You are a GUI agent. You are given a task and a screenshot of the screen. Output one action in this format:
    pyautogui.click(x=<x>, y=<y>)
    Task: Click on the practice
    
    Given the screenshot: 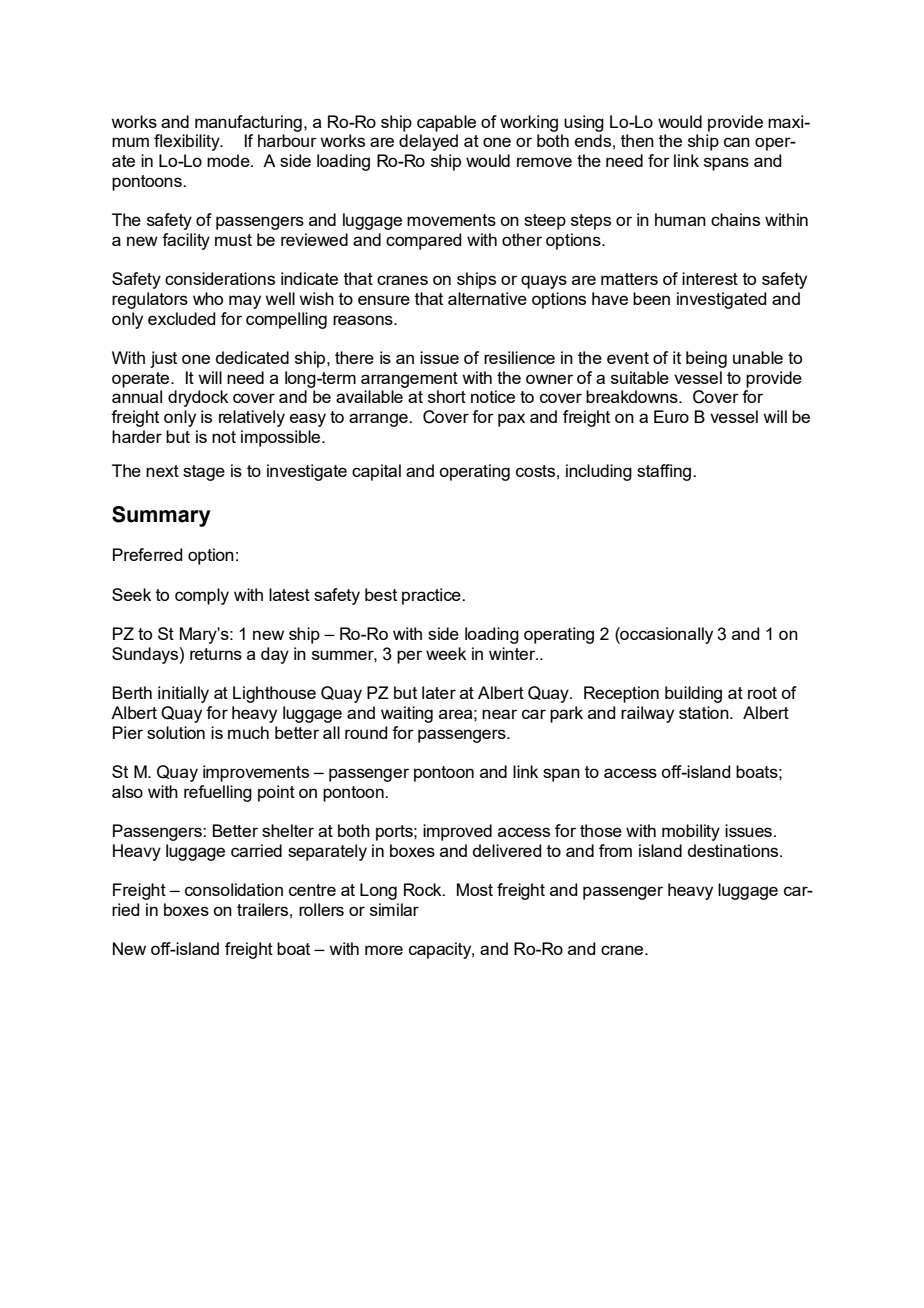 What is the action you would take?
    pyautogui.click(x=432, y=596)
